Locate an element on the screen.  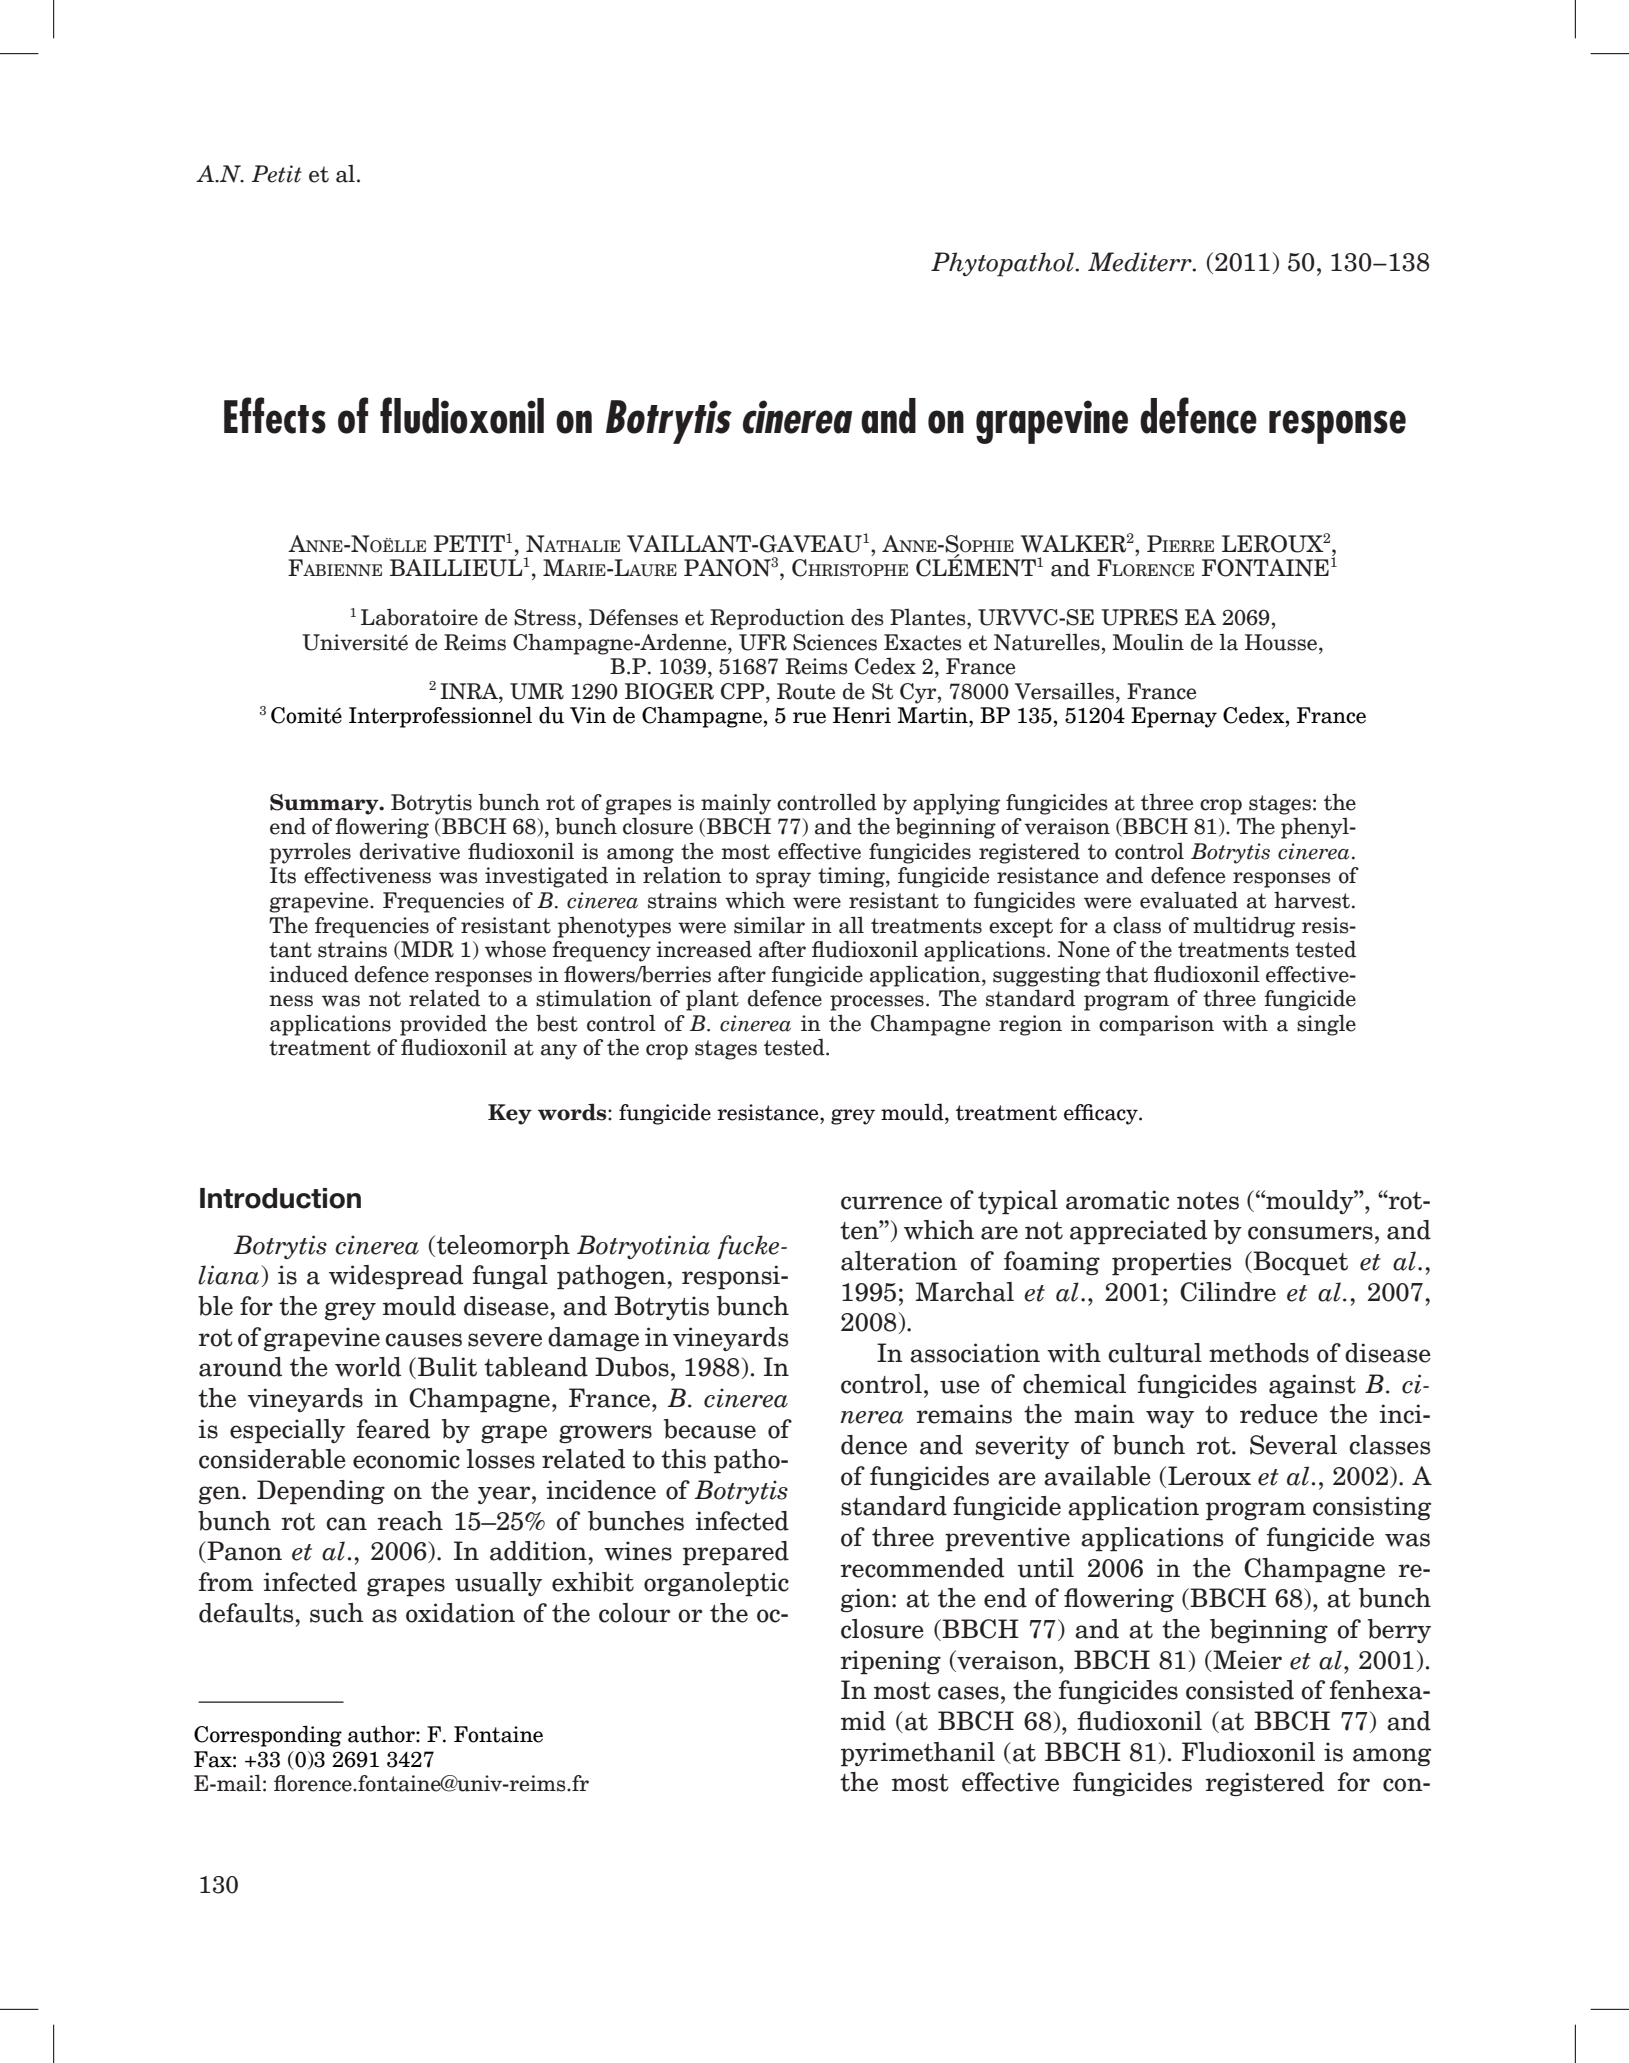
Corresponding is located at coordinates (268, 1736).
